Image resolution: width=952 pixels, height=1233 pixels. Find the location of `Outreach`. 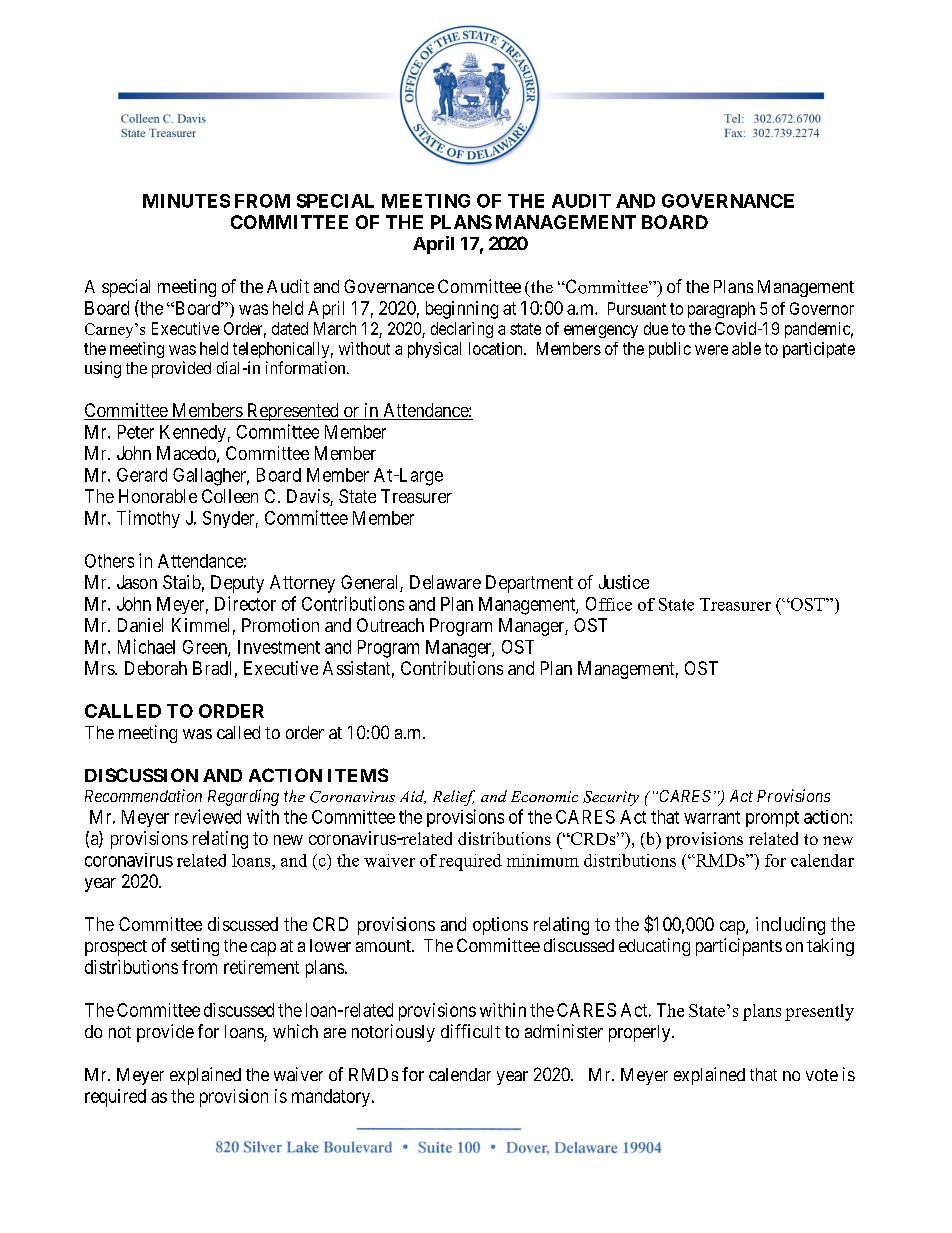

Outreach is located at coordinates (390, 625).
